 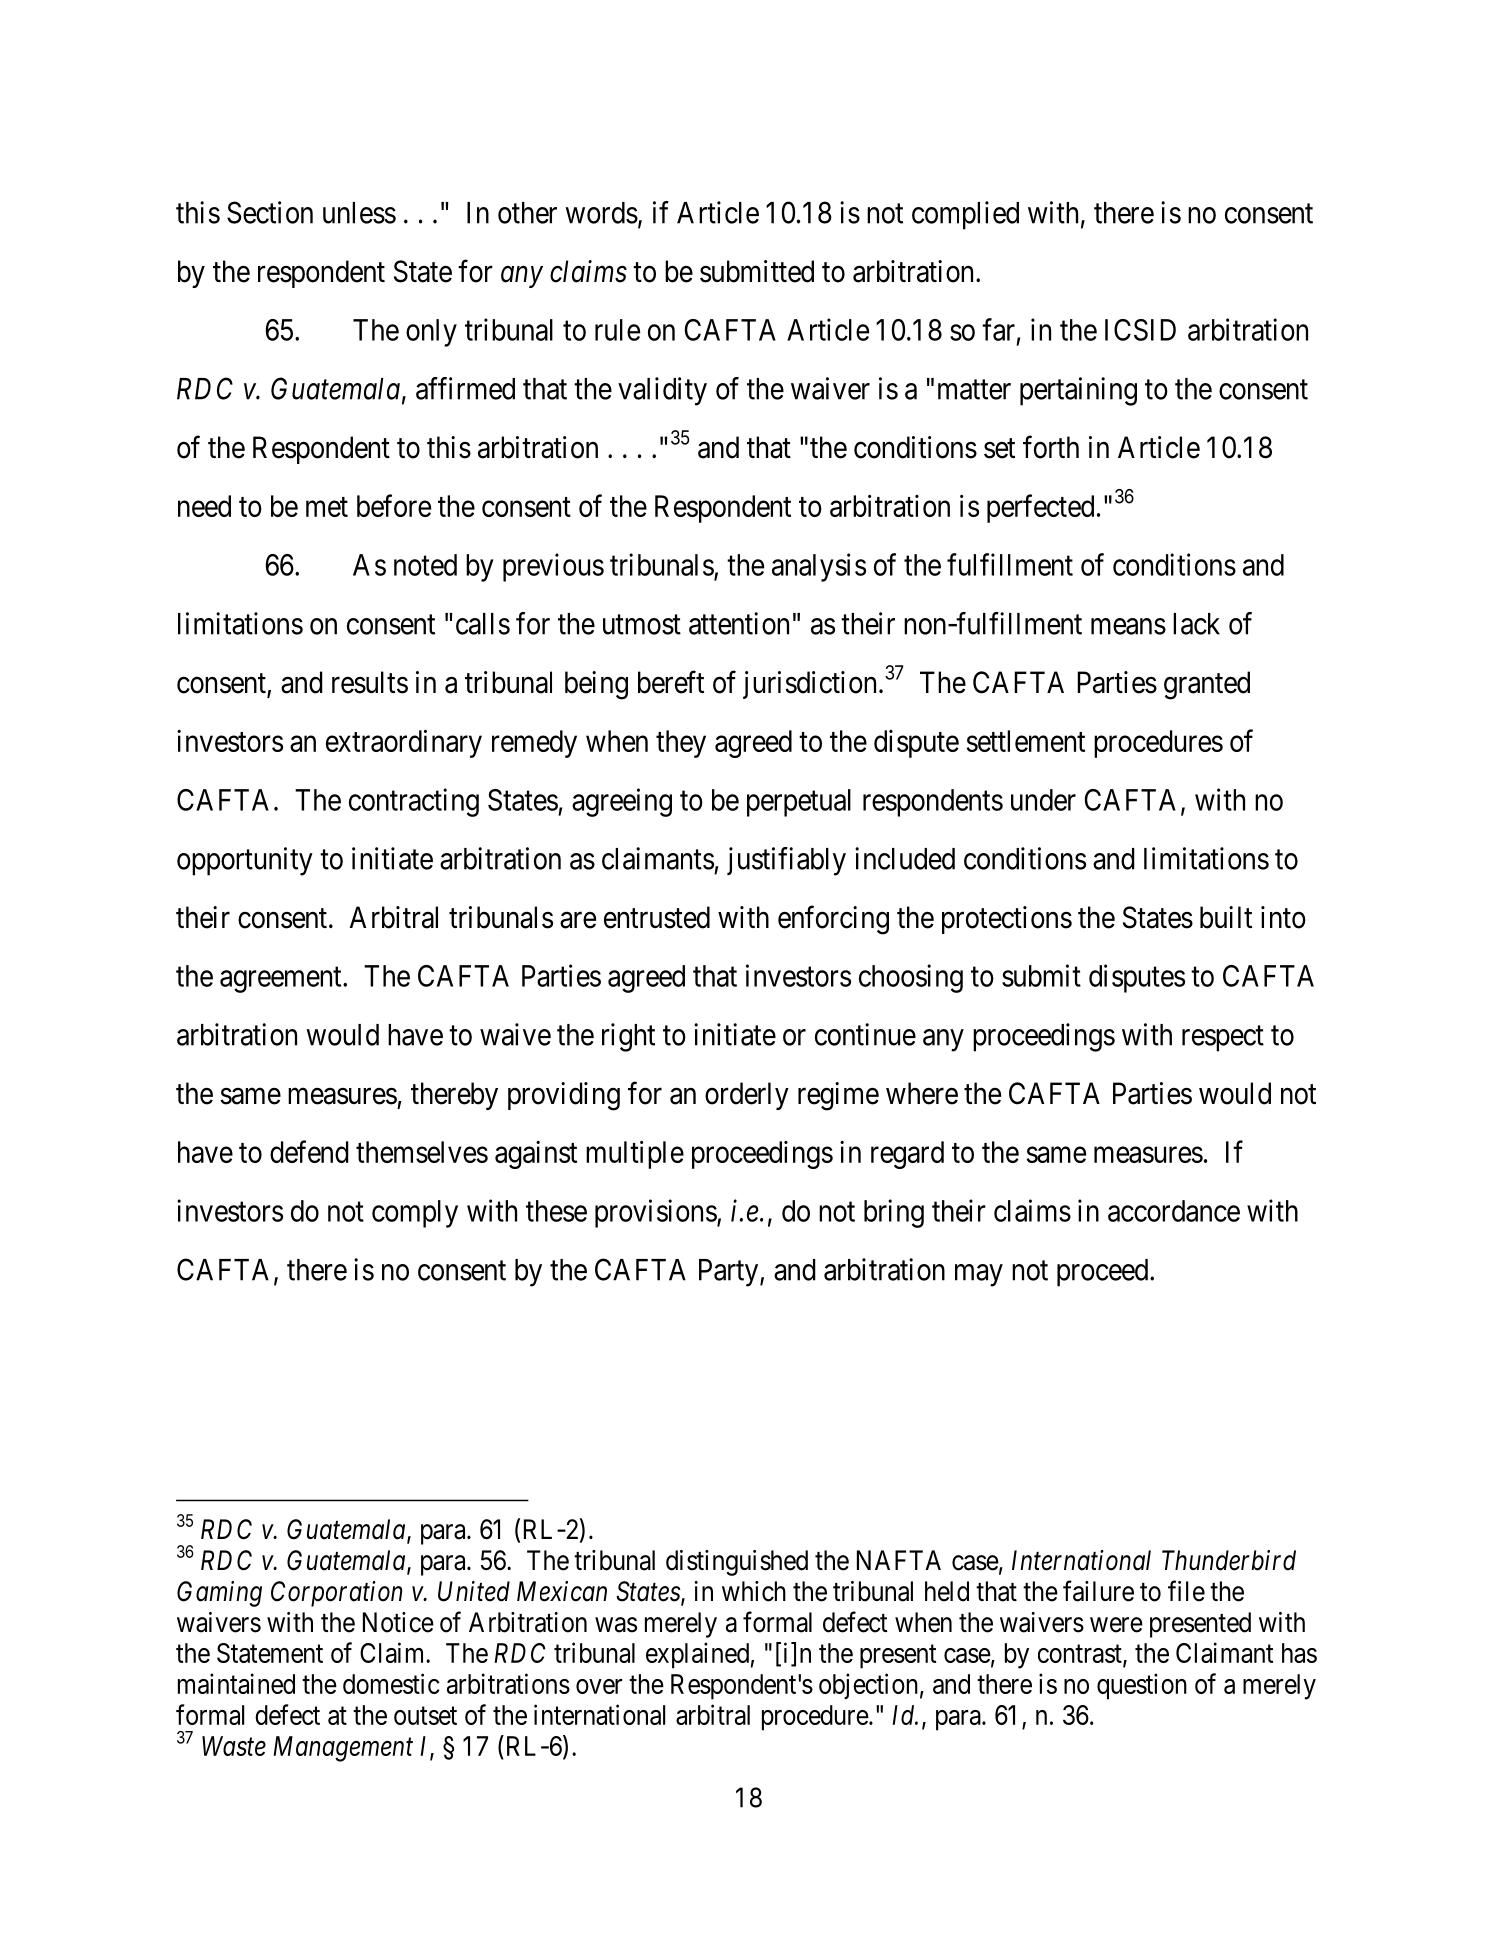 I want to click on Section, so click(x=270, y=212).
